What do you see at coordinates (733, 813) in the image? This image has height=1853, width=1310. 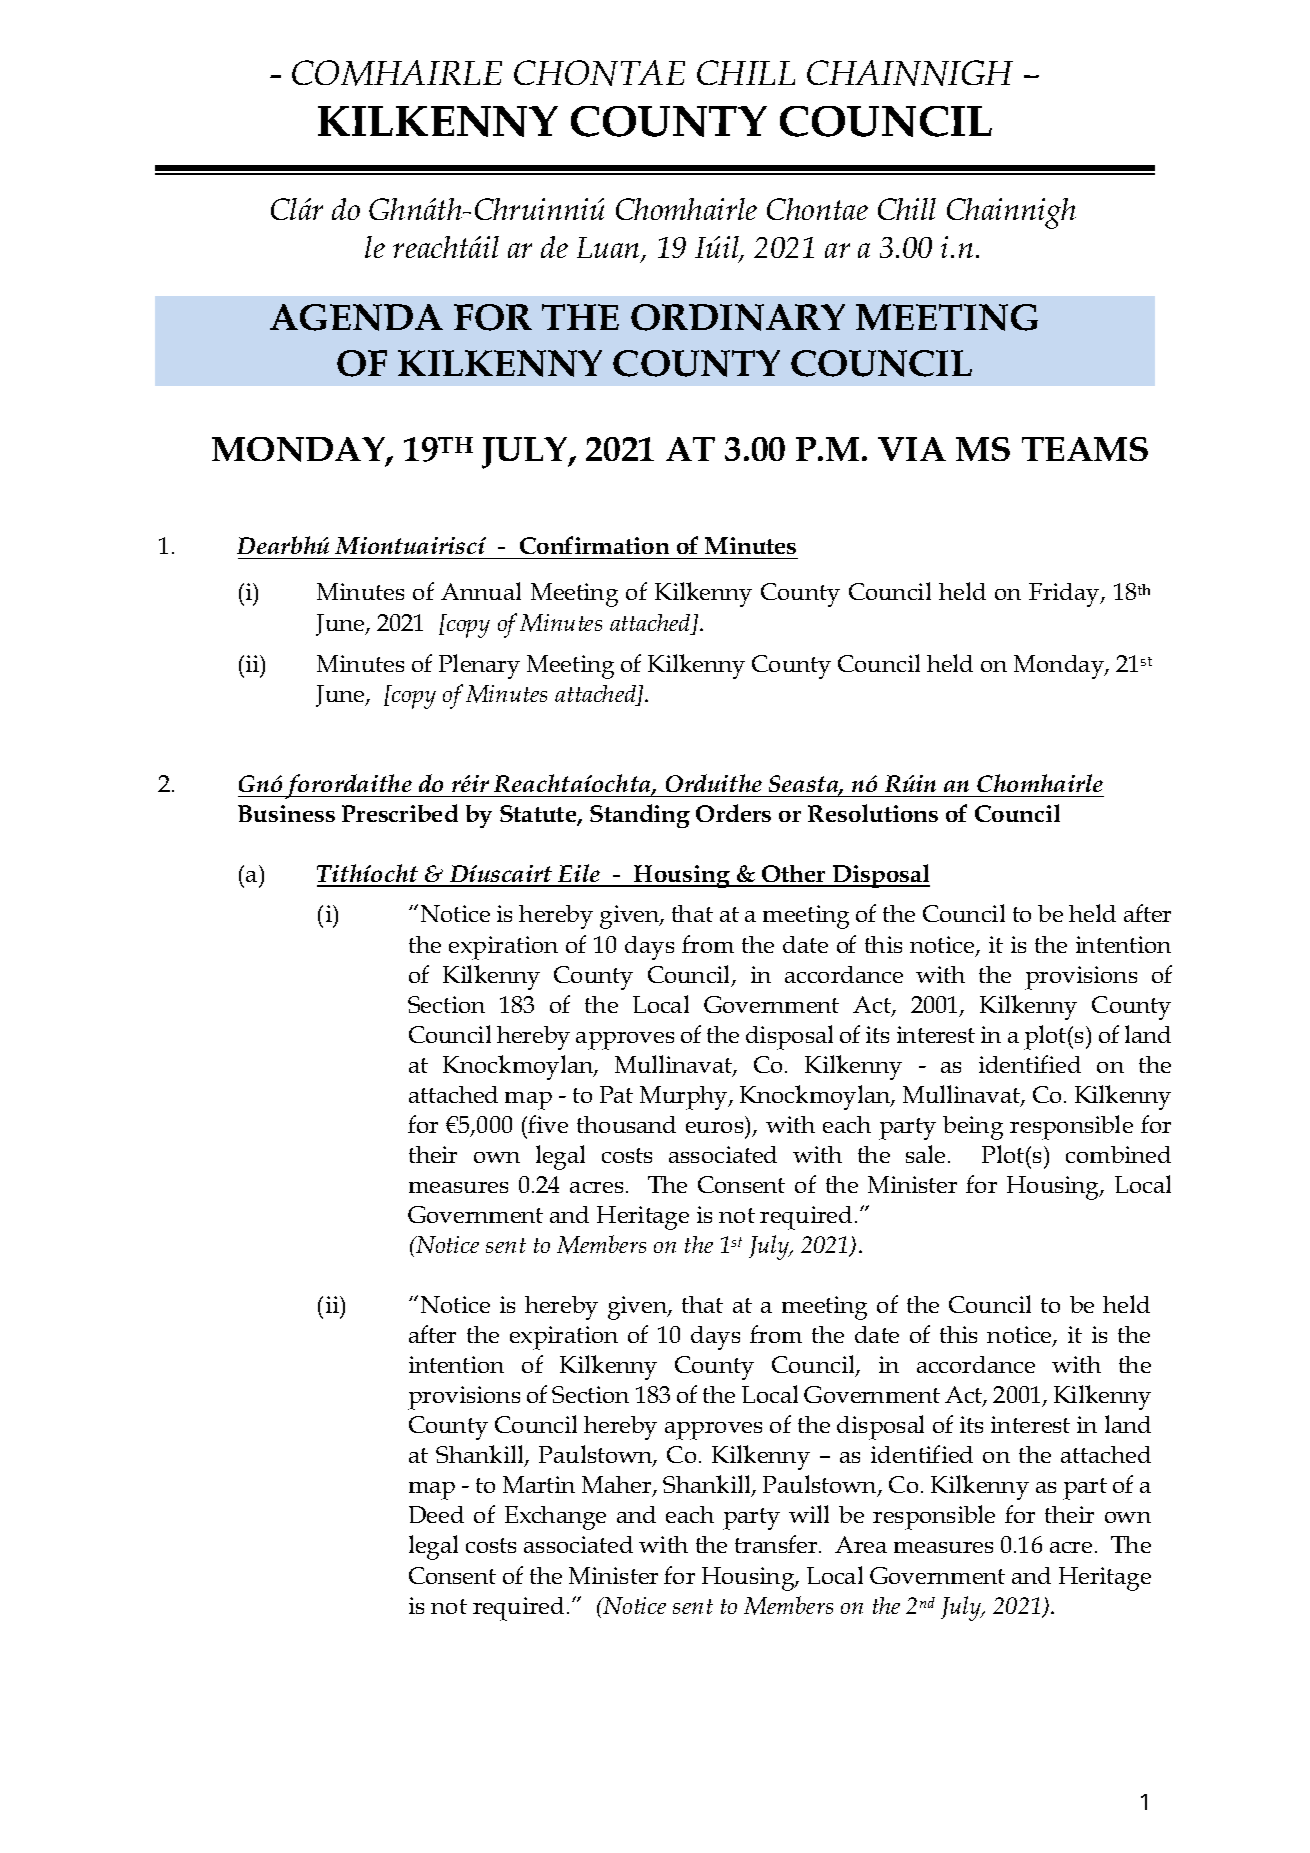 I see `Orders` at bounding box center [733, 813].
